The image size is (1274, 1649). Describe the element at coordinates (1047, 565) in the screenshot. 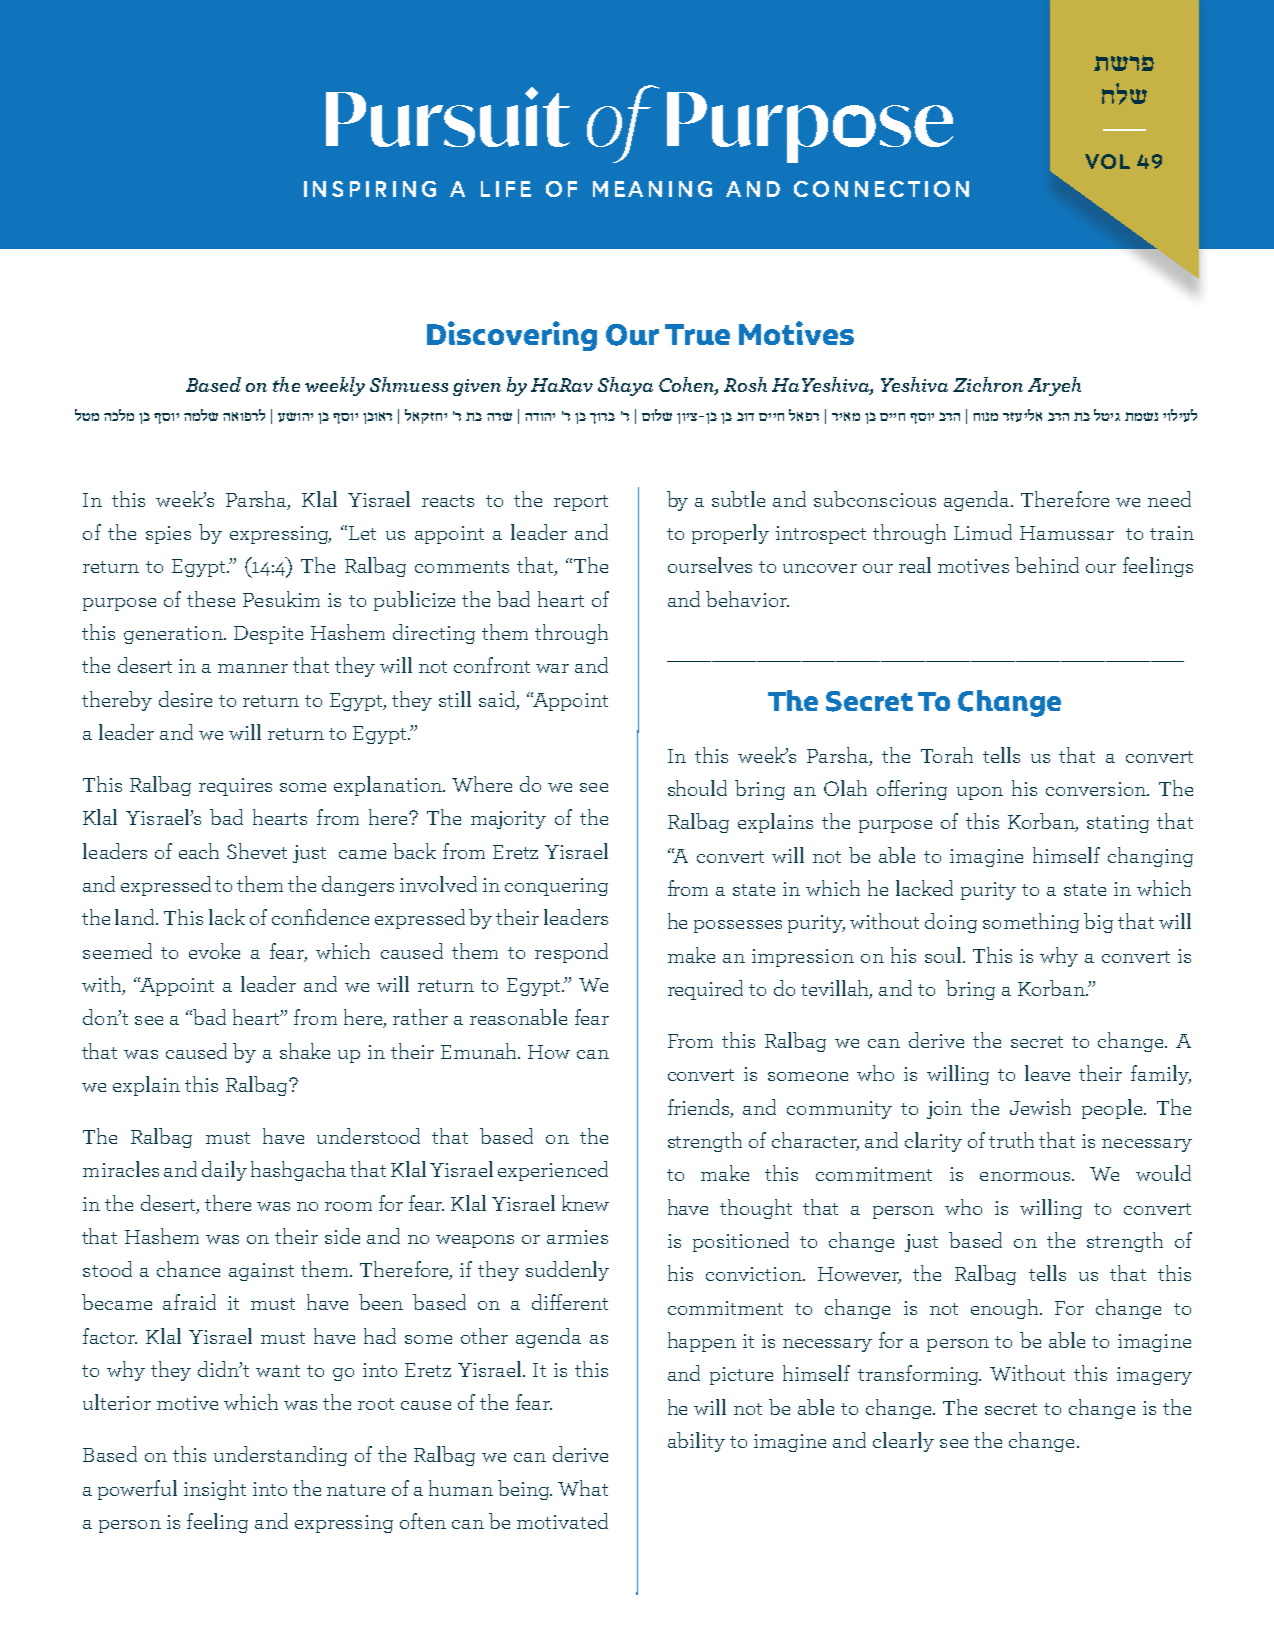

I see `behind` at that location.
